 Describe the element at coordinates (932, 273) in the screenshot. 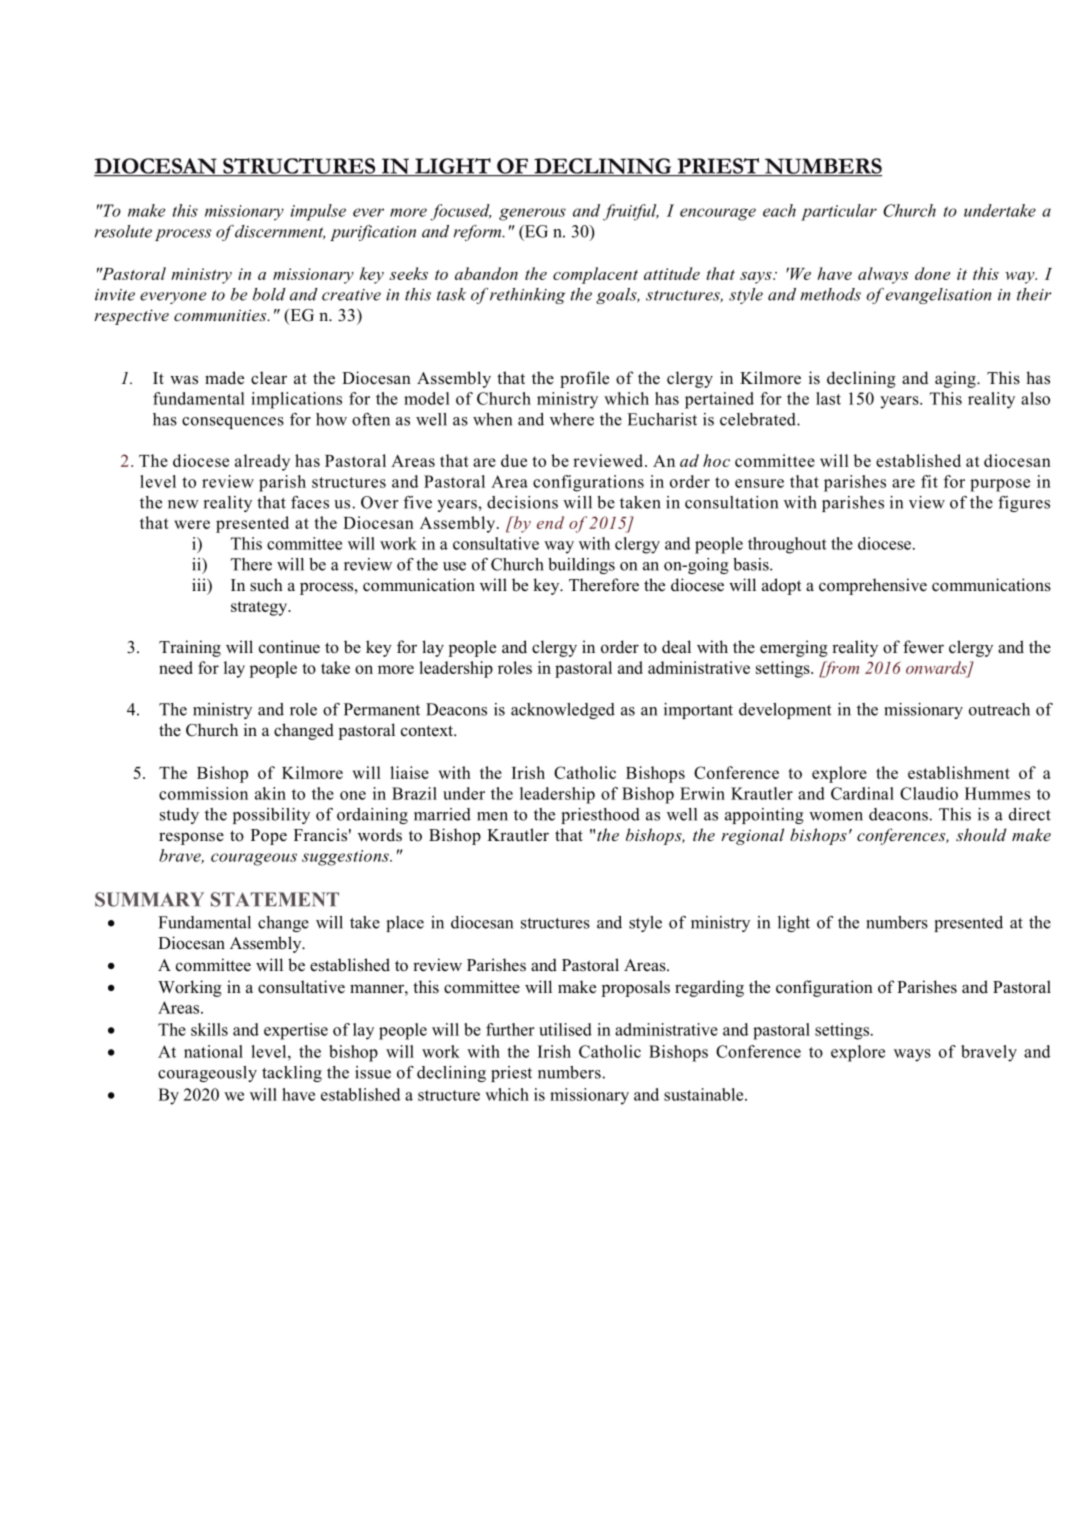

I see `done` at that location.
